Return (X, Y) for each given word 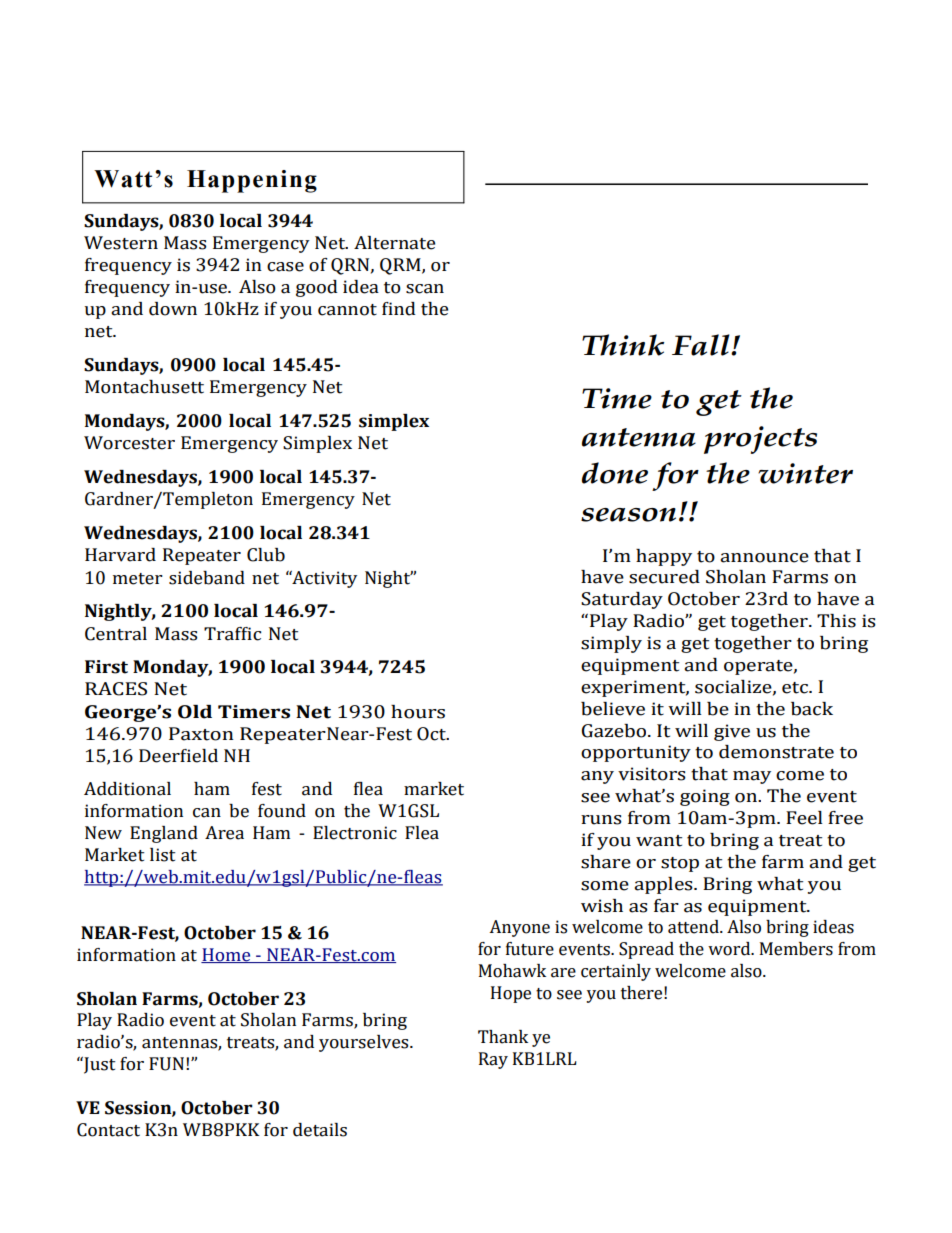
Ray (493, 1060)
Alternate (394, 243)
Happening (252, 181)
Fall (702, 345)
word (730, 949)
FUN (166, 1064)
